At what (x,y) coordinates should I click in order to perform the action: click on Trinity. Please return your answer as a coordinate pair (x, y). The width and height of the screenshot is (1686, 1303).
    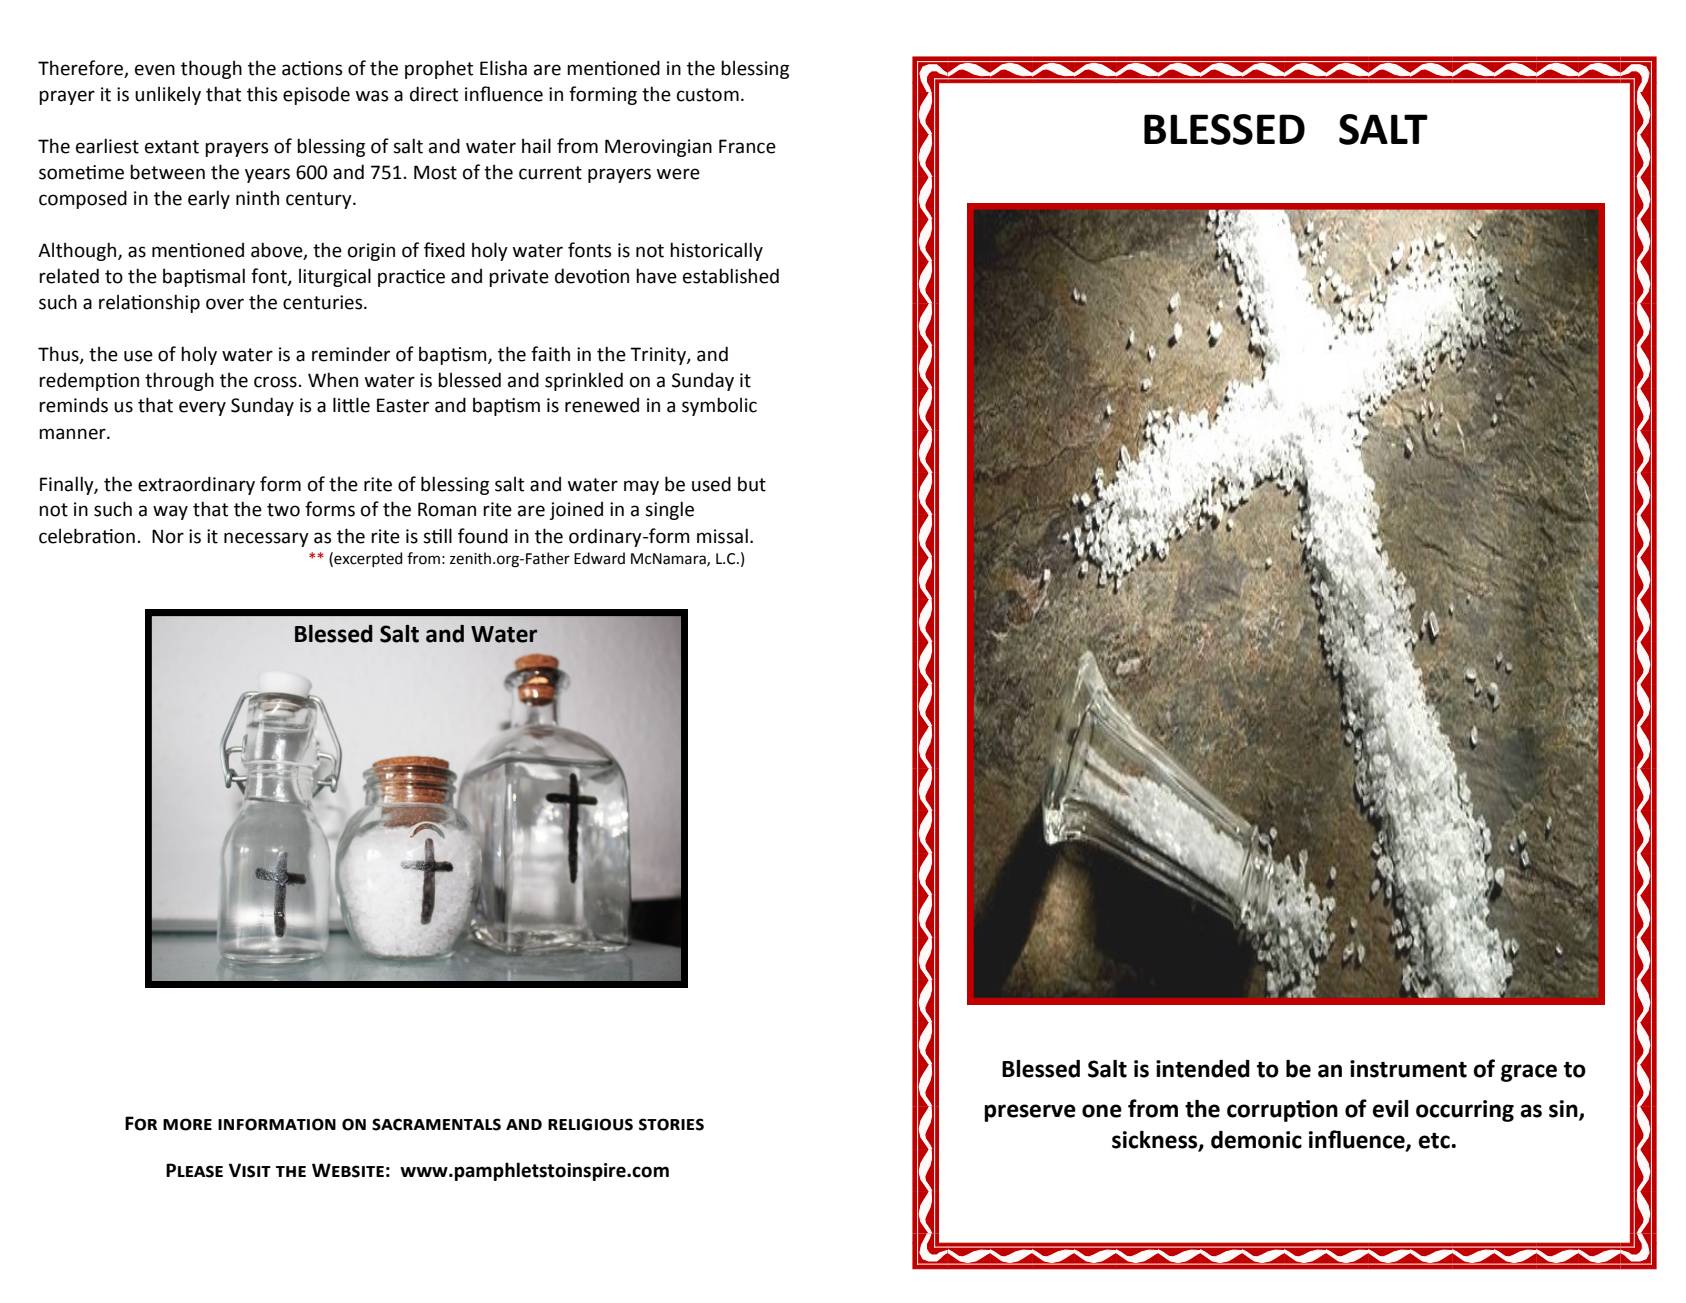
    Looking at the image, I should click on (659, 356).
